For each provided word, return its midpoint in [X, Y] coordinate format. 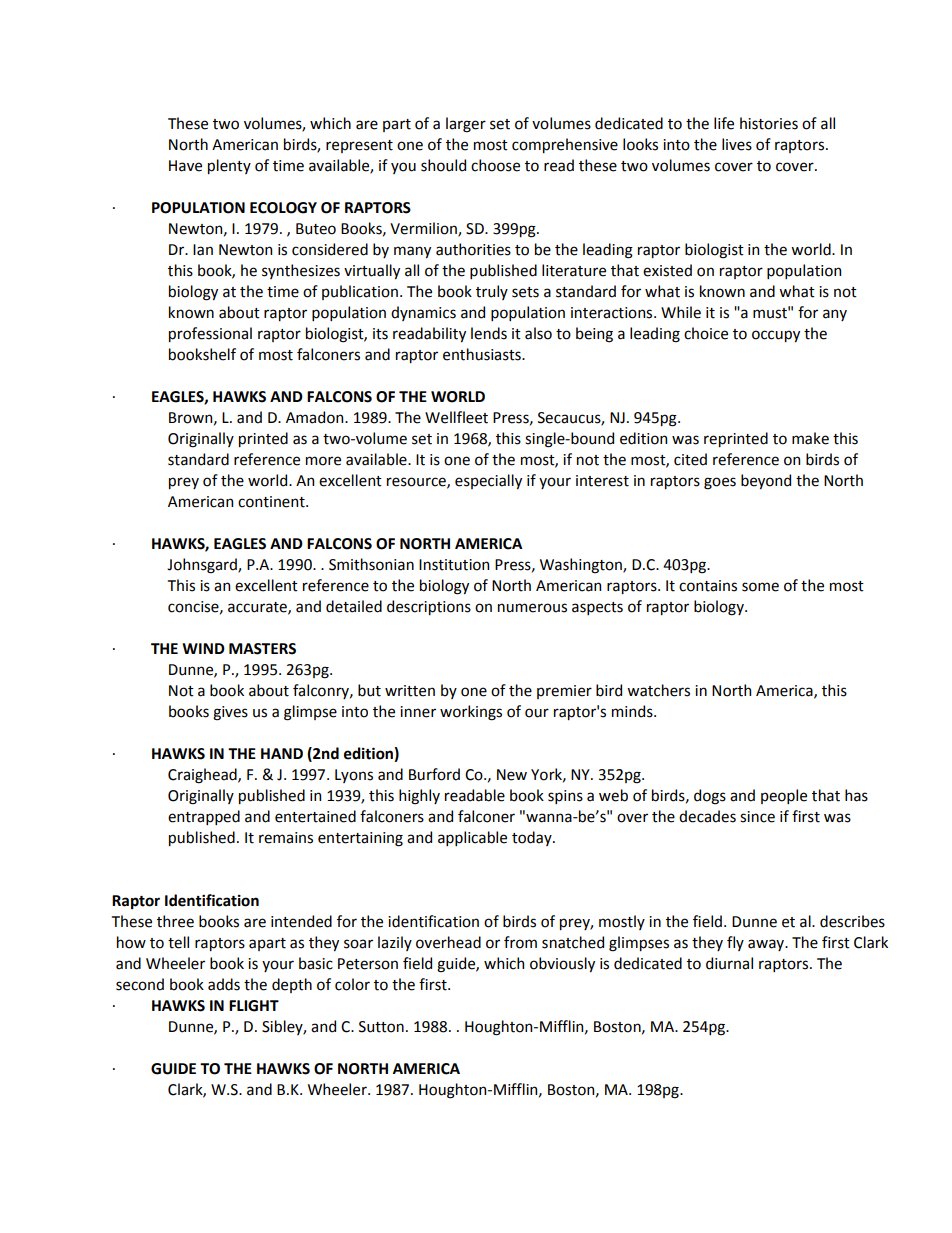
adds [224, 984]
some [760, 587]
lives [737, 144]
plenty [229, 166]
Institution [454, 565]
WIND [203, 648]
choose [495, 165]
